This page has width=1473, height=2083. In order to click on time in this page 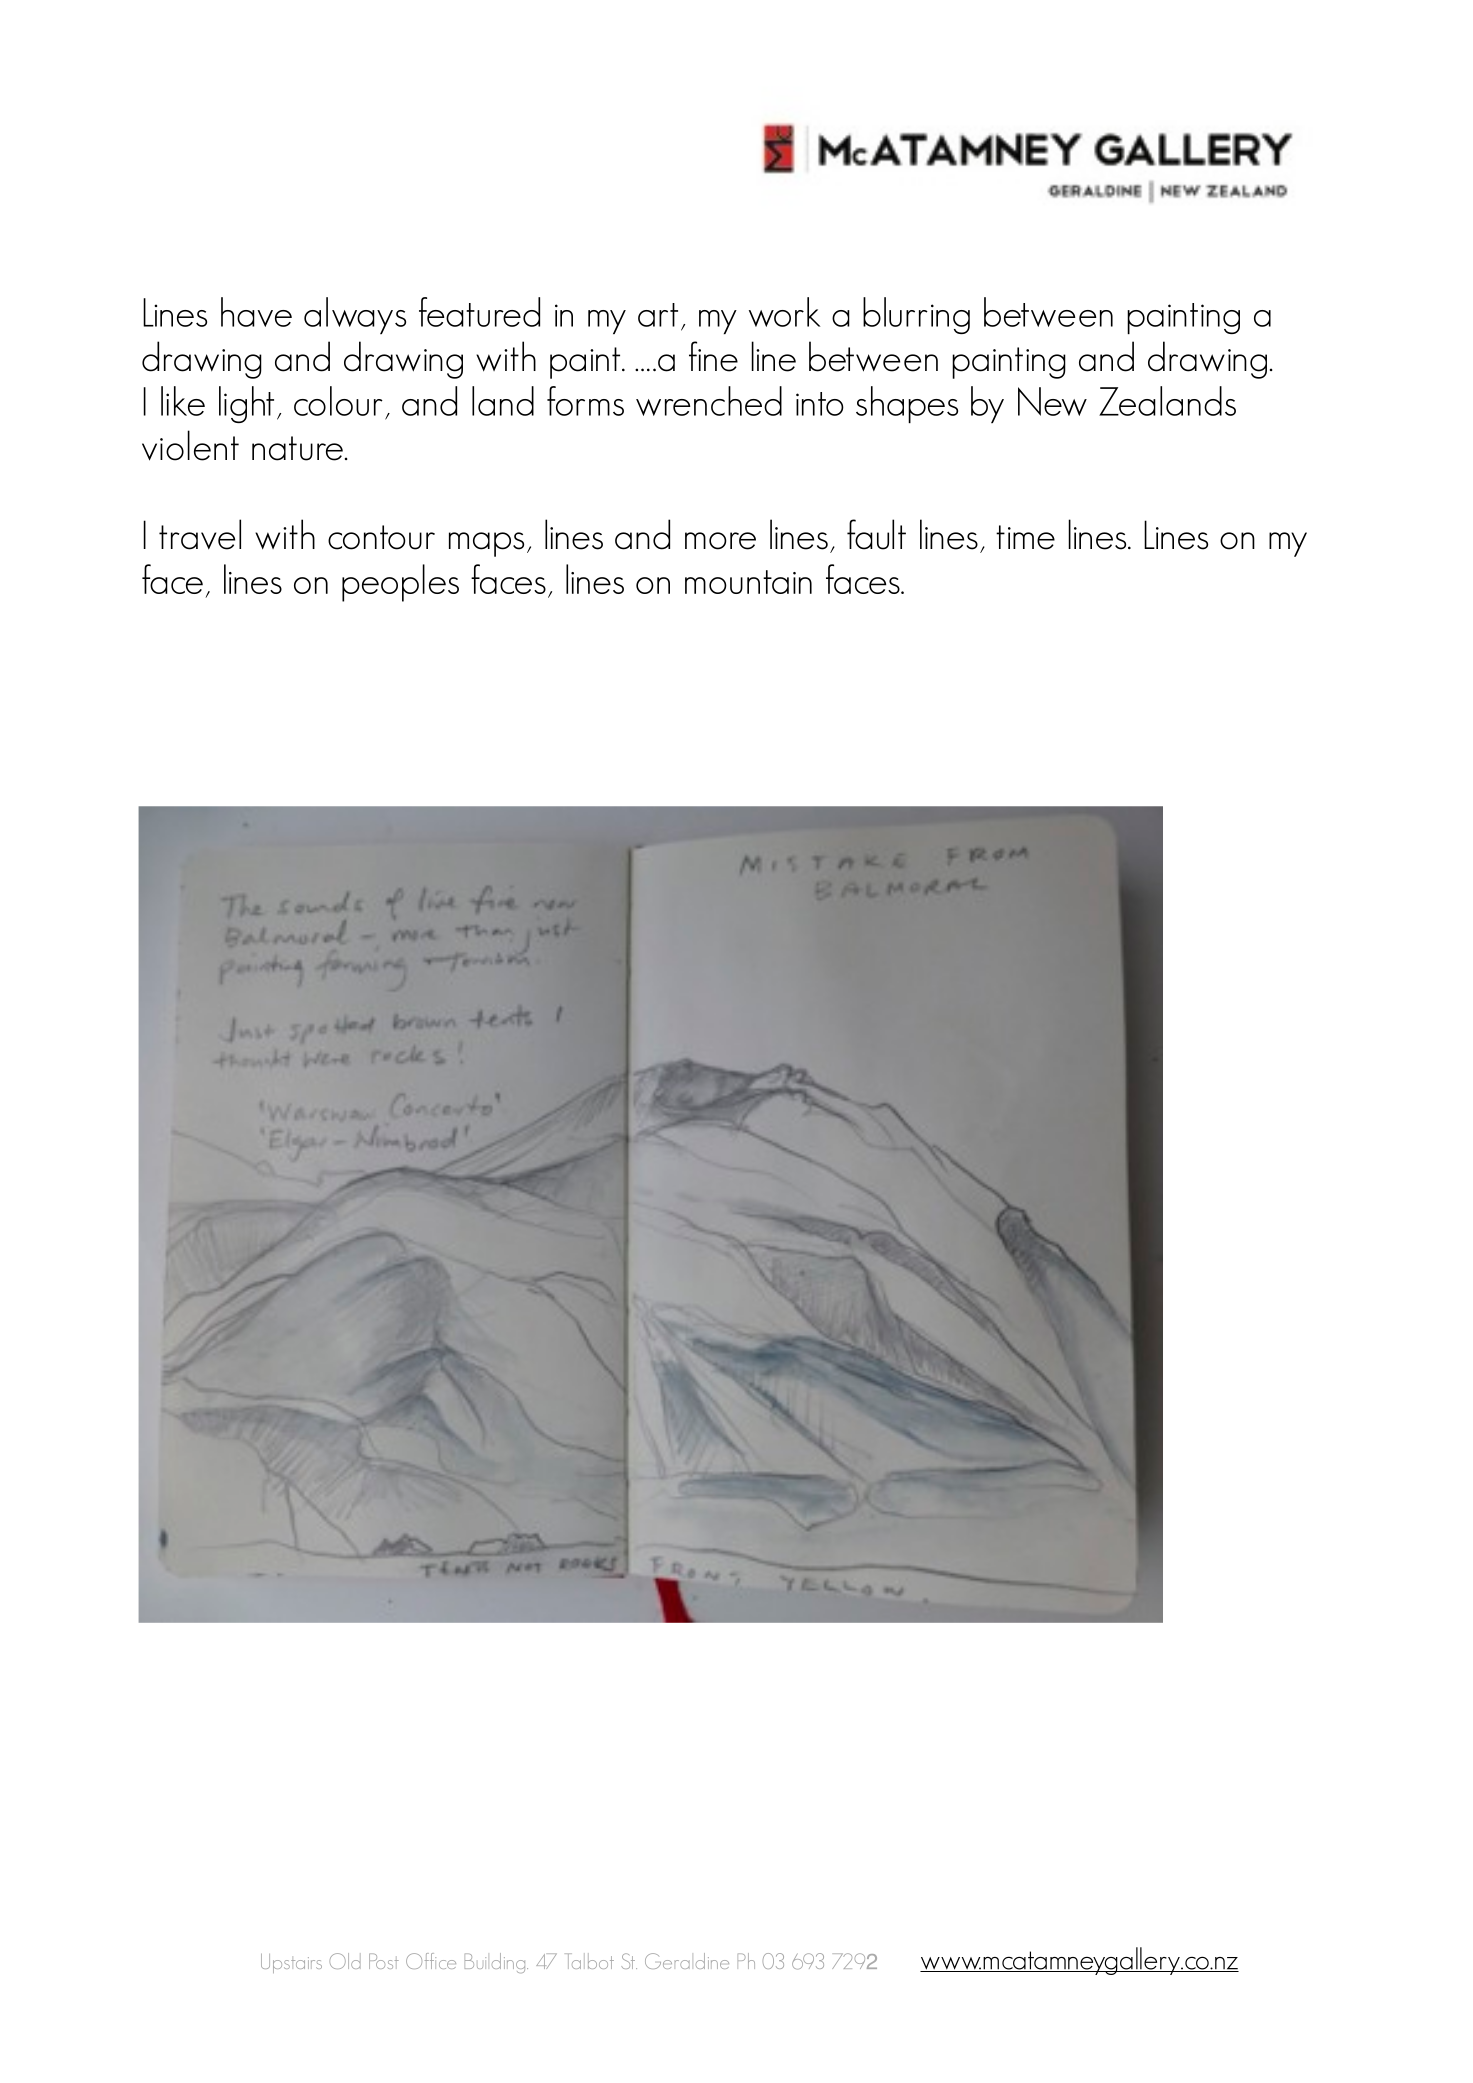, I will do `click(1025, 537)`.
